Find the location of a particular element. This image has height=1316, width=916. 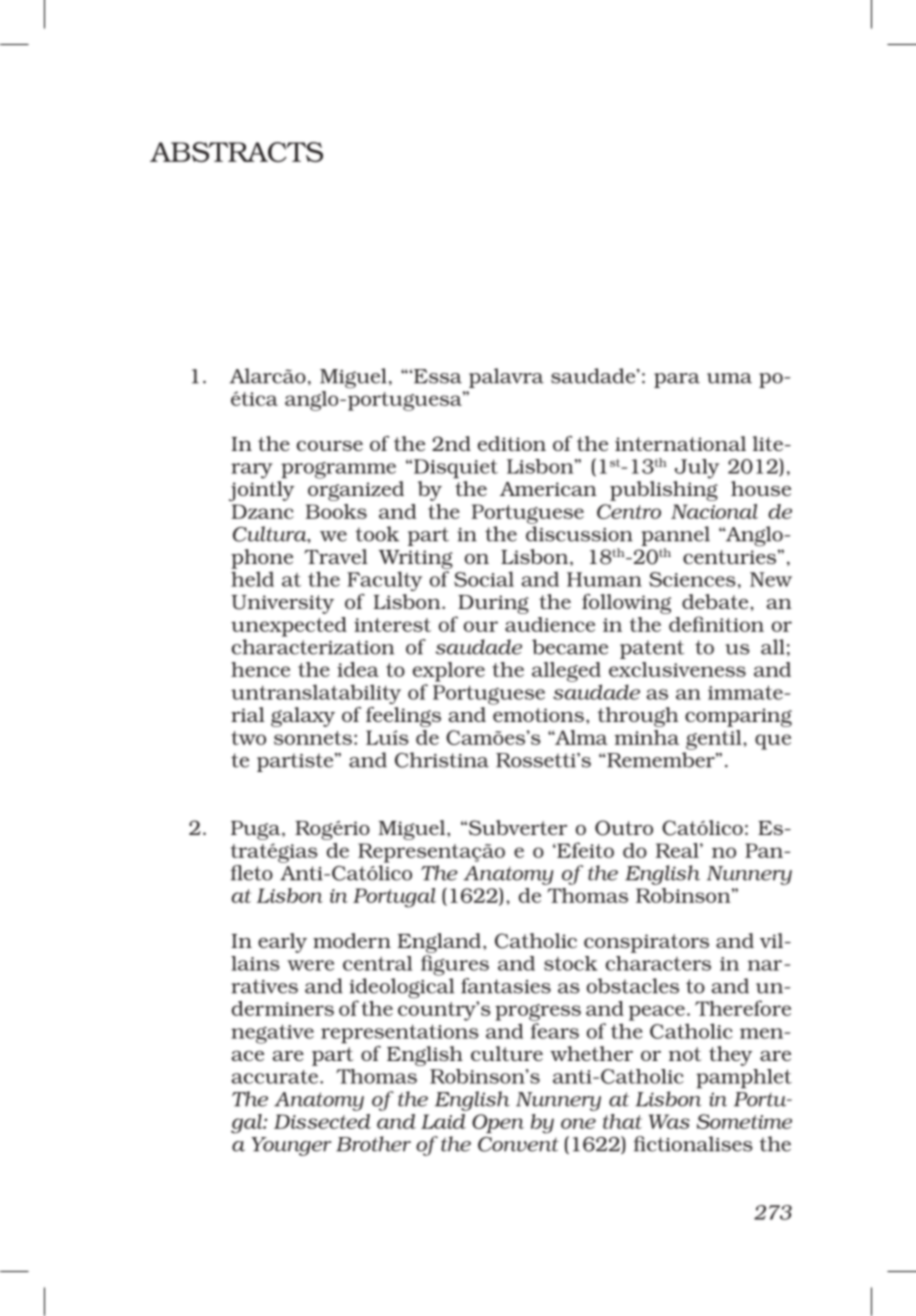

July is located at coordinates (697, 469).
